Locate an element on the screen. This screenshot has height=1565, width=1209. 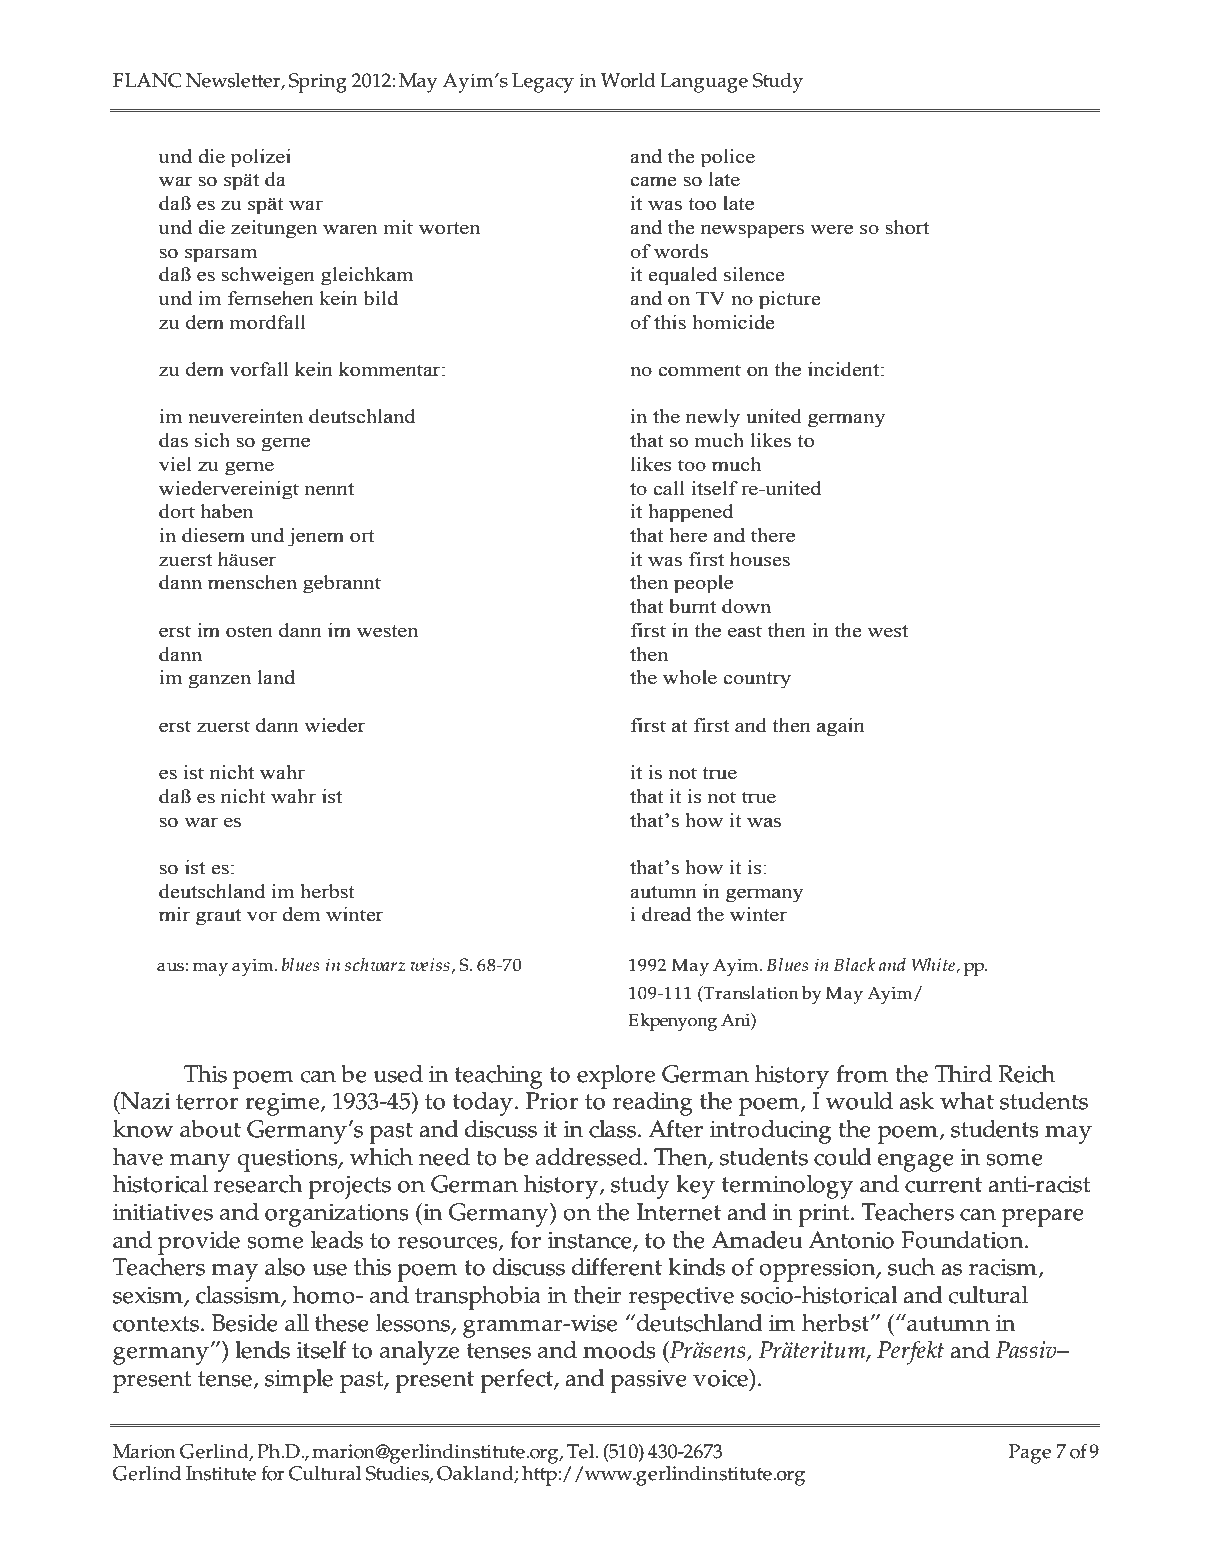
World is located at coordinates (628, 80).
